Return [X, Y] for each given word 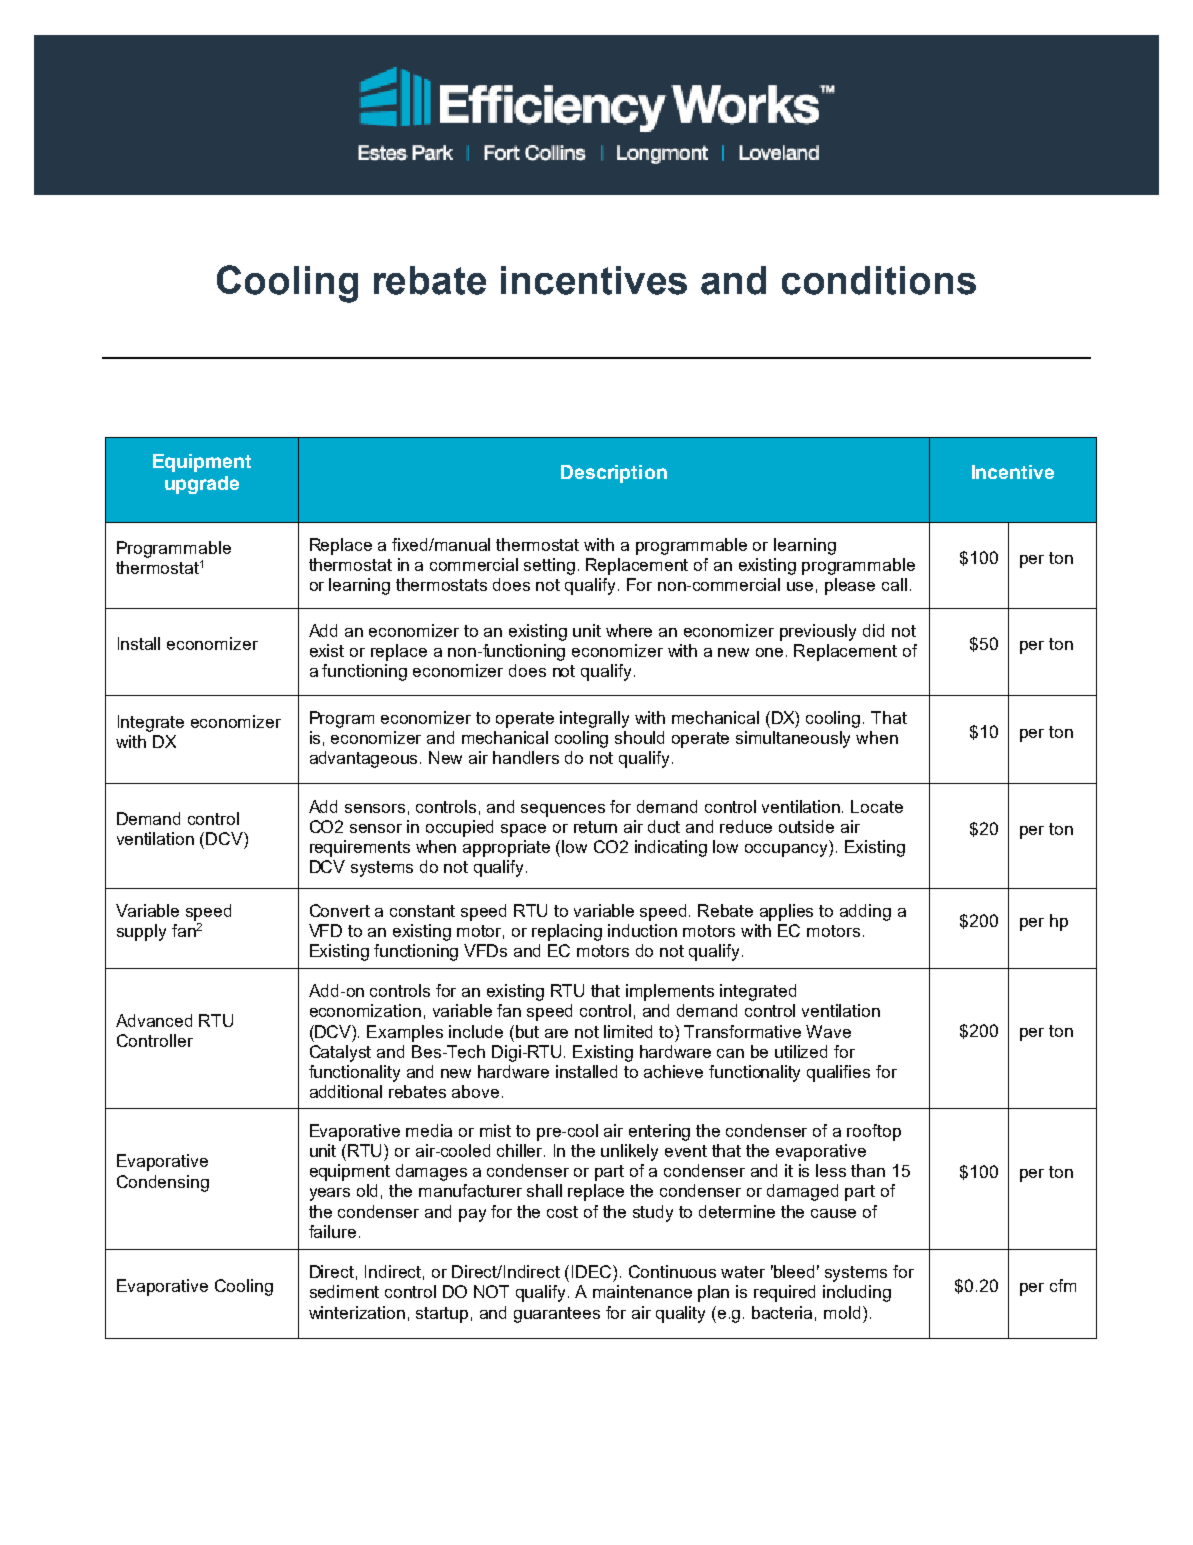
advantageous [365, 759]
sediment [344, 1291]
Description [614, 474]
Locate [877, 806]
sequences [563, 810]
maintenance [642, 1291]
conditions [879, 280]
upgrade [202, 485]
